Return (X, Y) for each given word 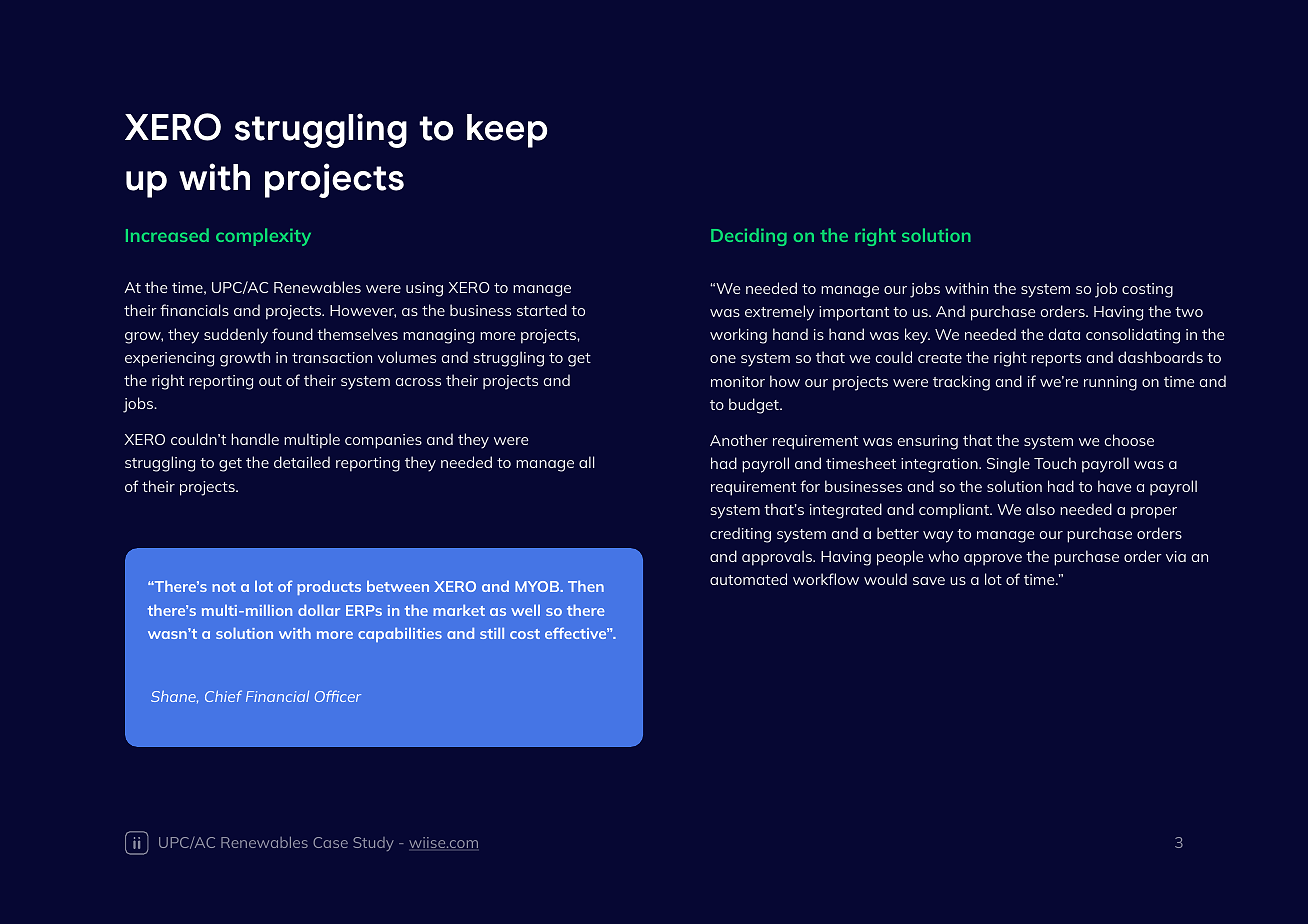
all (587, 462)
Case (330, 842)
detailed (302, 462)
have (1115, 486)
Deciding (749, 237)
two (1189, 312)
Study (373, 844)
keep (507, 131)
